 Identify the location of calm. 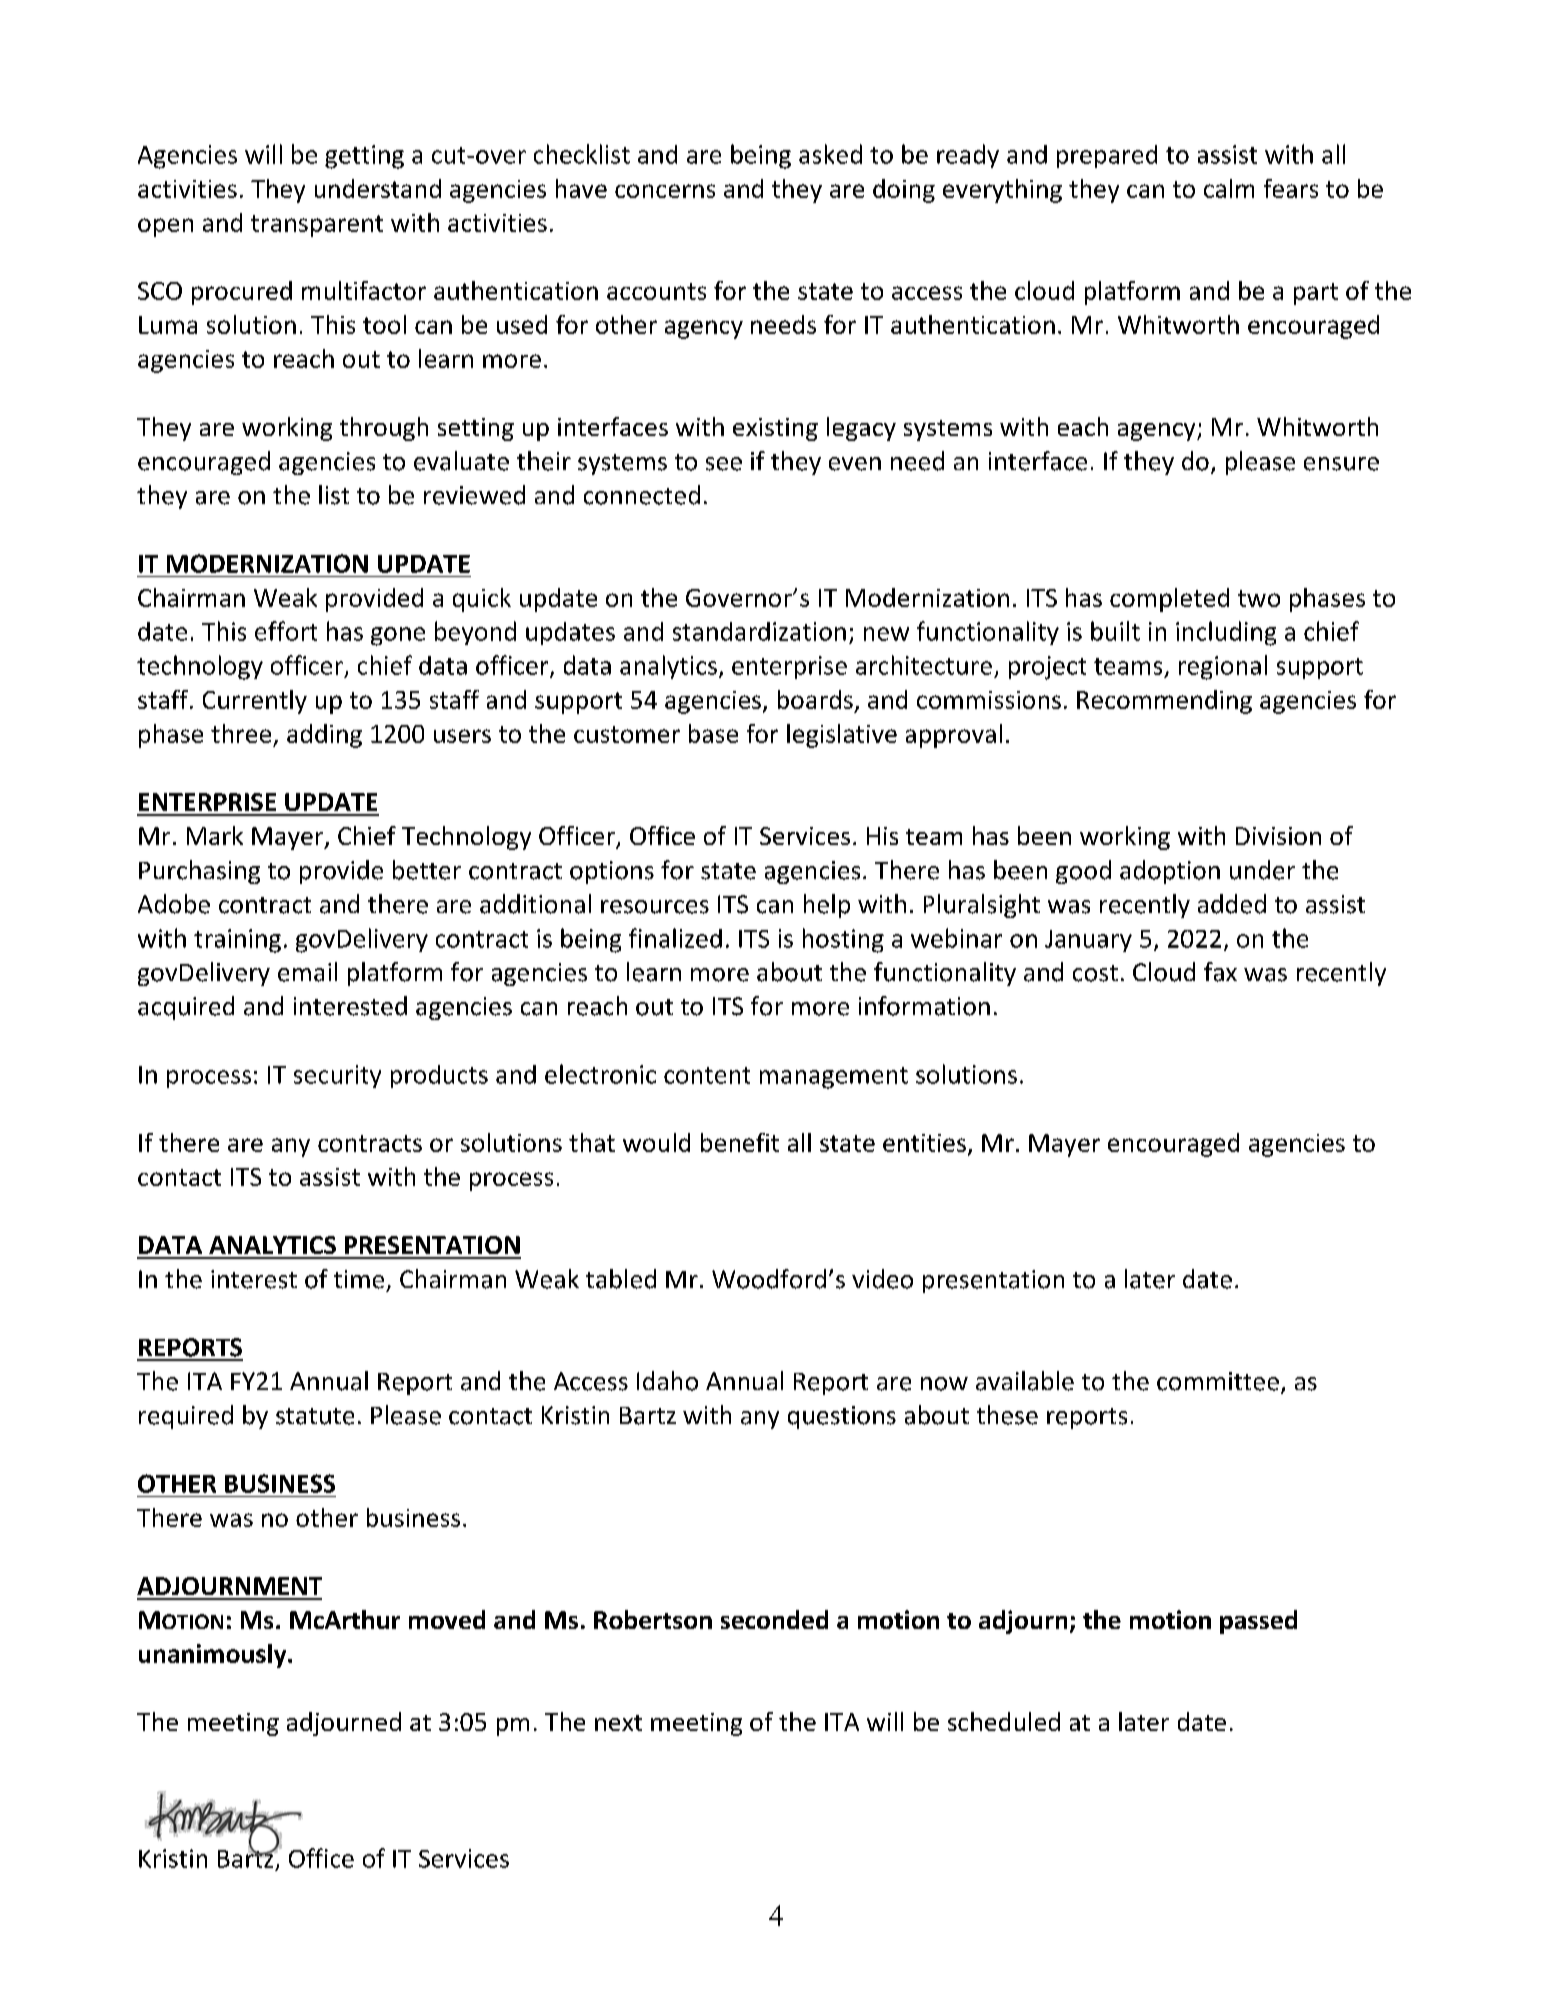
(1229, 188).
